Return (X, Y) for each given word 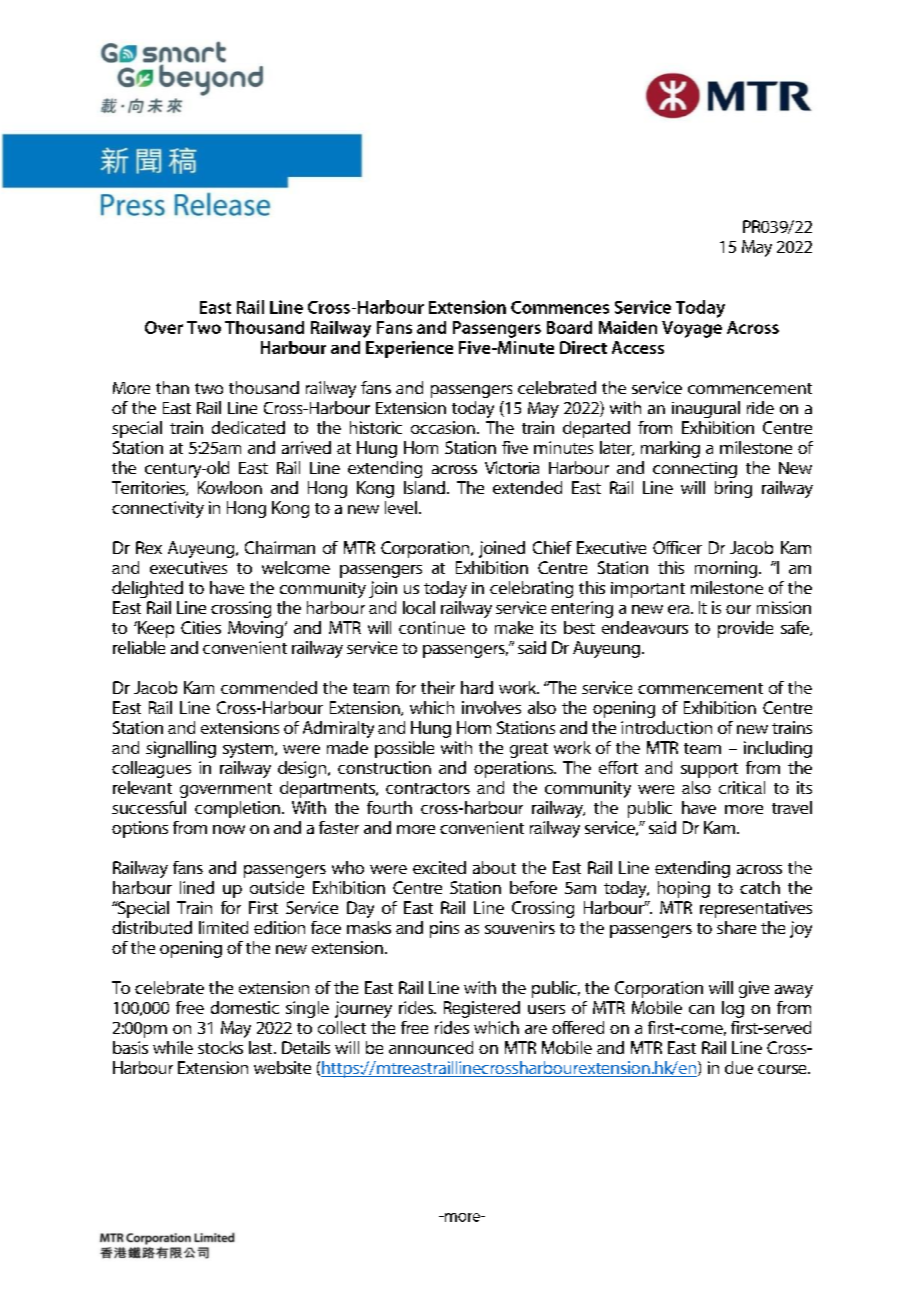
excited (439, 867)
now (229, 829)
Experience (409, 349)
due (739, 1067)
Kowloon (230, 487)
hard (477, 687)
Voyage (692, 329)
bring (733, 489)
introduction (666, 727)
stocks (220, 1047)
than (172, 387)
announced (431, 1047)
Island (424, 487)
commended (269, 687)
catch (760, 887)
